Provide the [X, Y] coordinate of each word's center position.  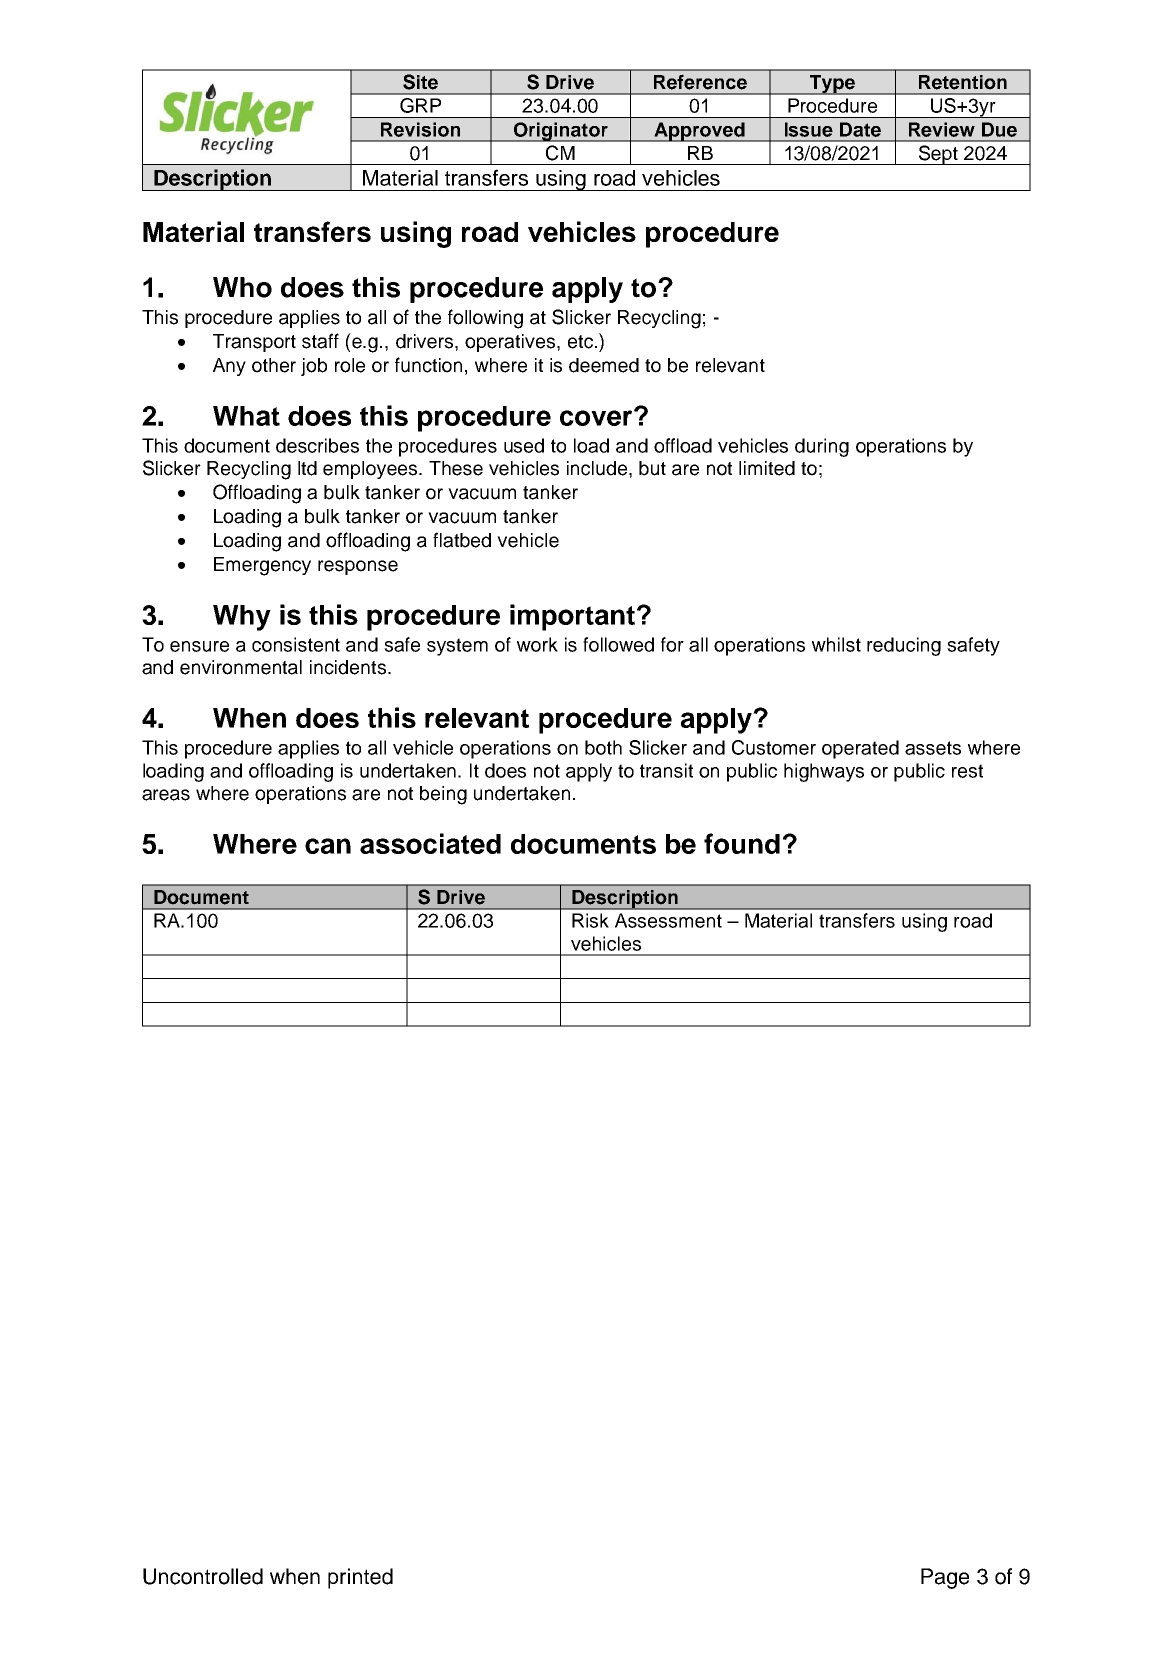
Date [860, 129]
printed [360, 1578]
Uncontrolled [203, 1576]
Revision [420, 129]
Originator [560, 132]
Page [945, 1578]
